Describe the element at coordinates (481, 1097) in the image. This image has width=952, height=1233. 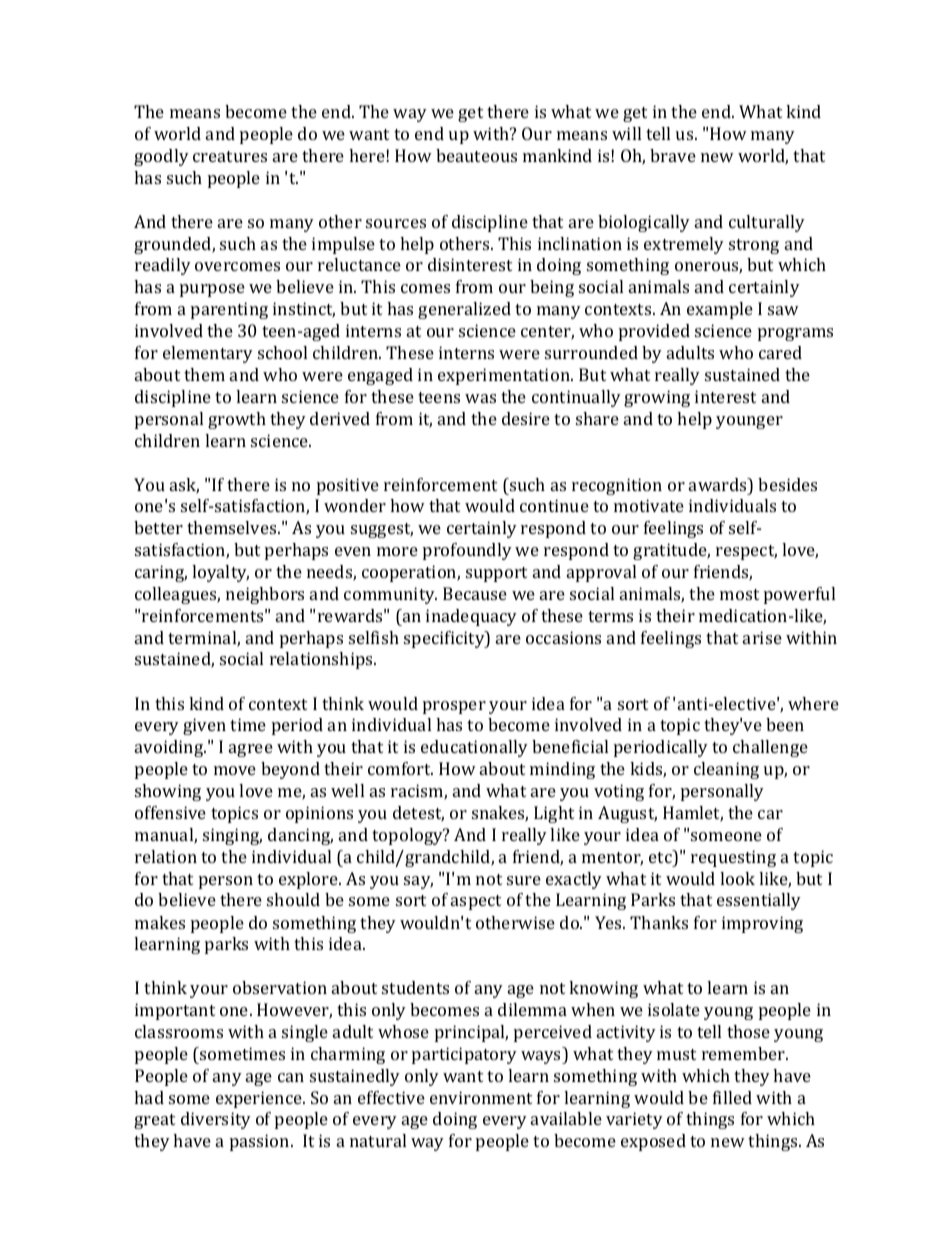
I see `environment` at that location.
